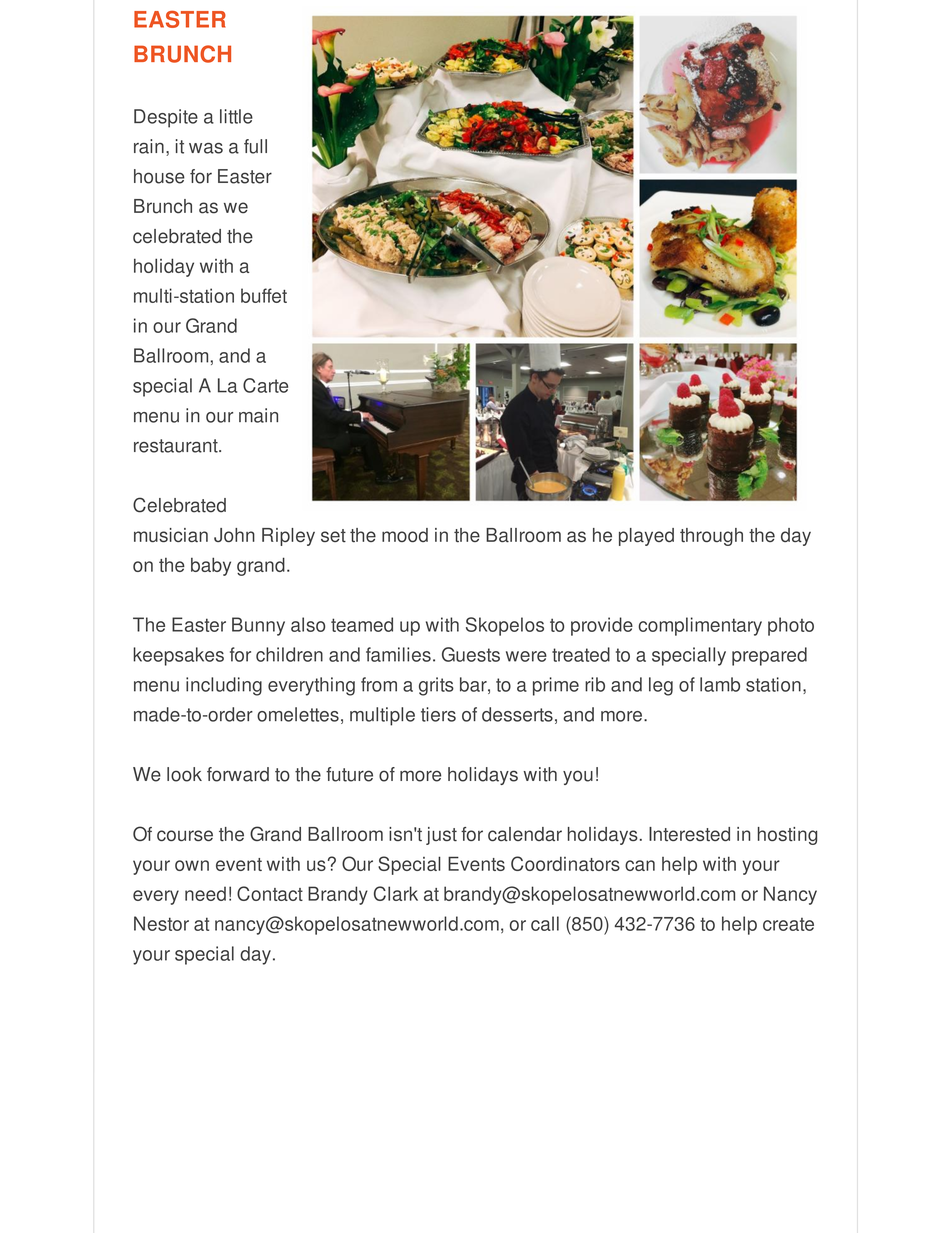 This screenshot has width=952, height=1233. What do you see at coordinates (255, 146) in the screenshot?
I see `full` at bounding box center [255, 146].
